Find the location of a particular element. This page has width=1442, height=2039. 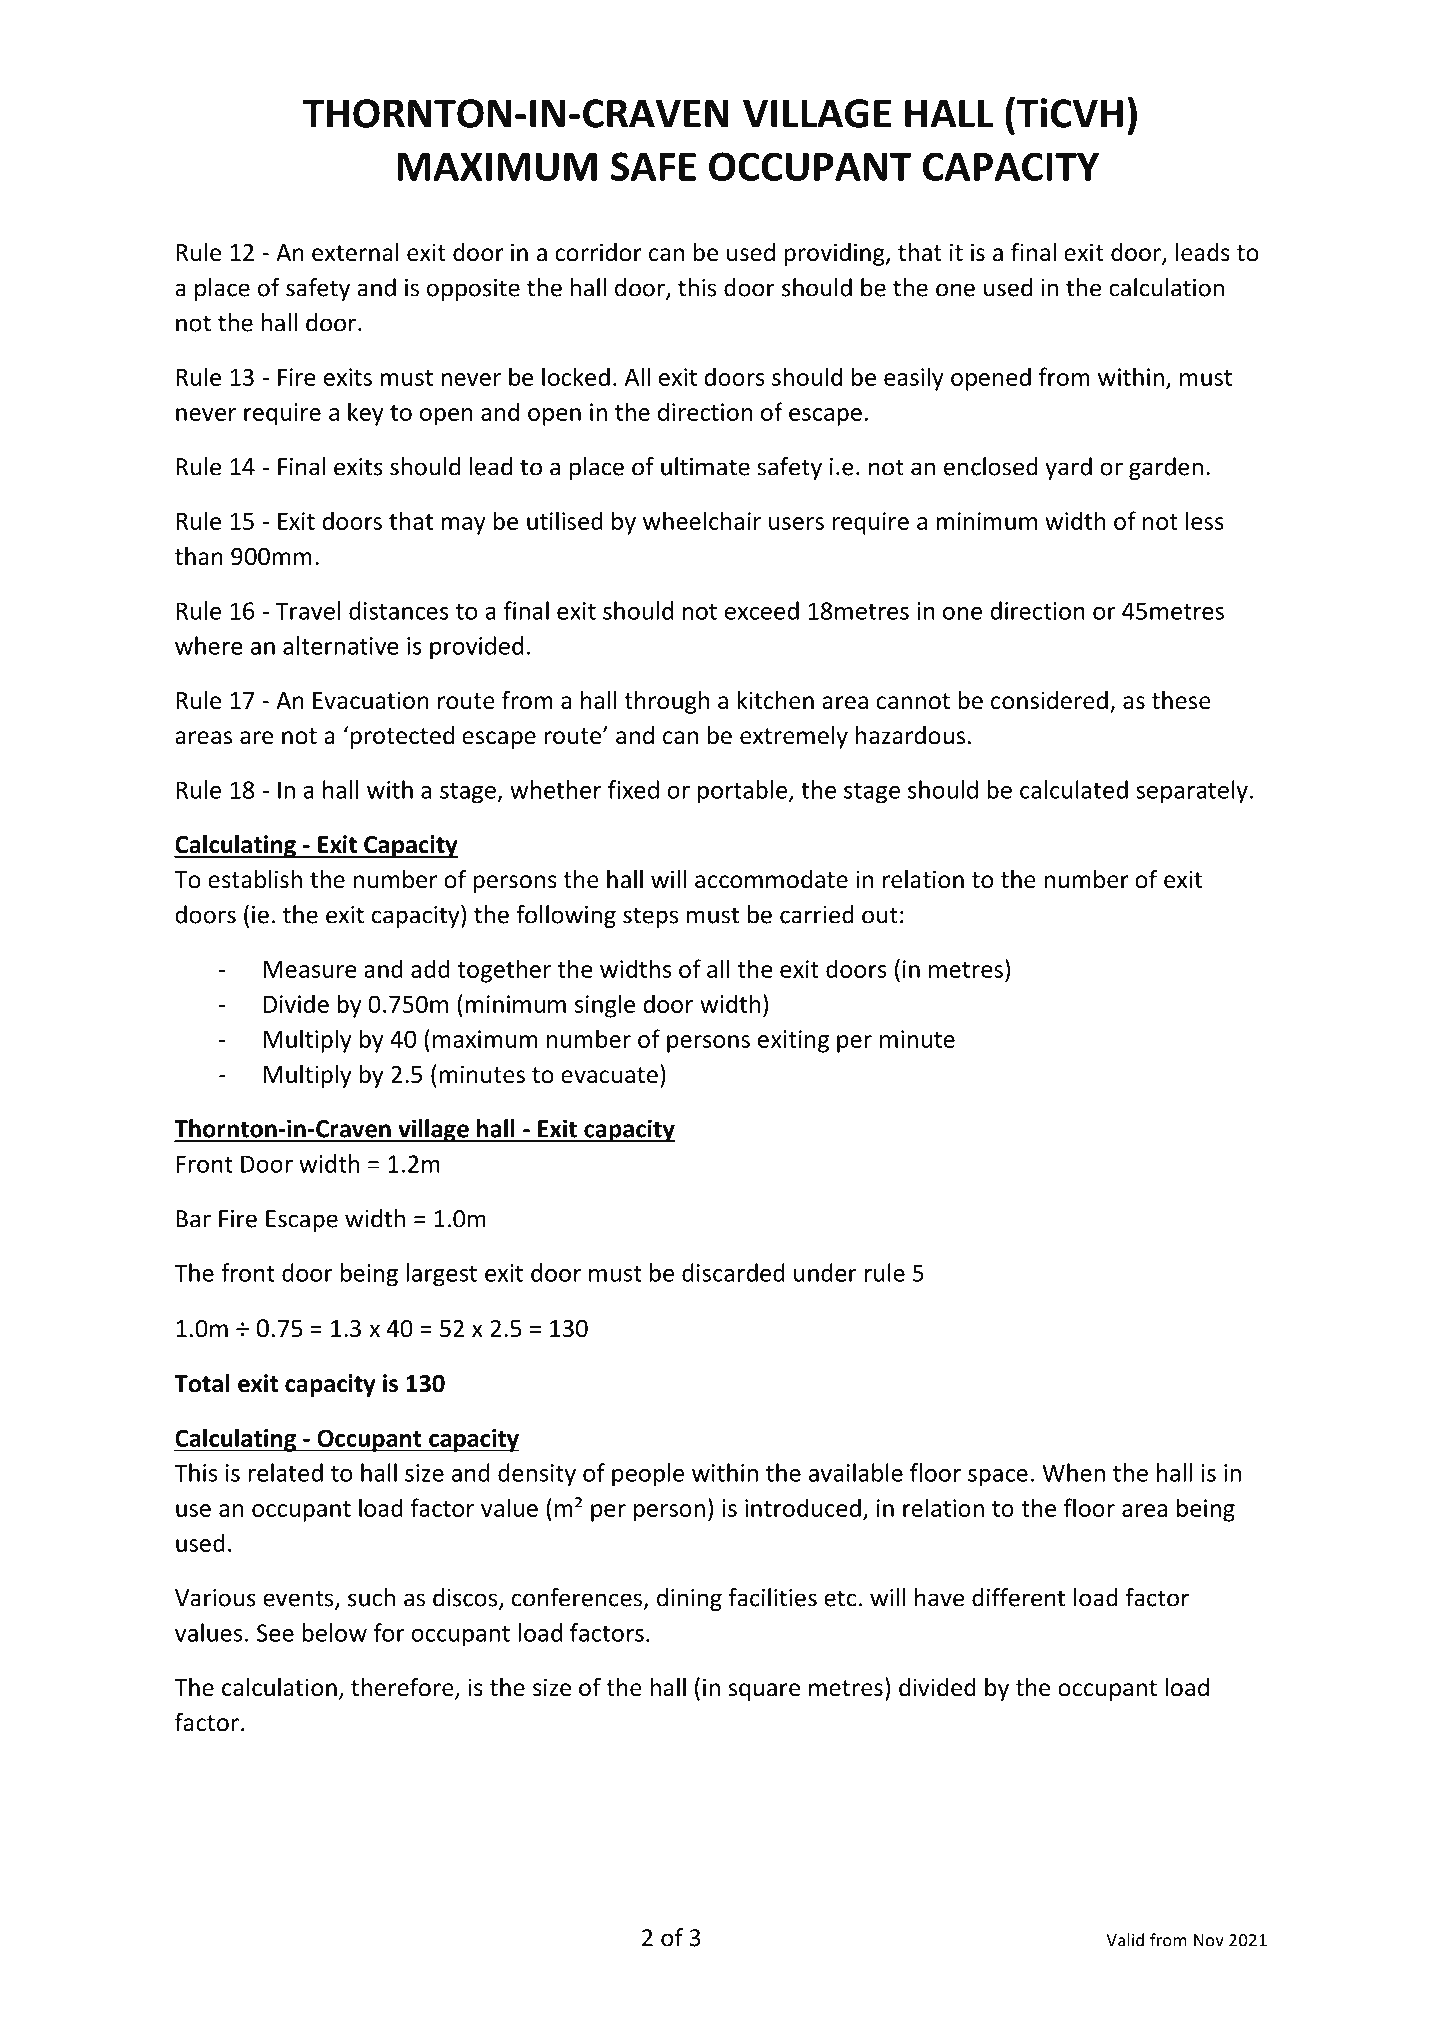

people is located at coordinates (648, 1475).
